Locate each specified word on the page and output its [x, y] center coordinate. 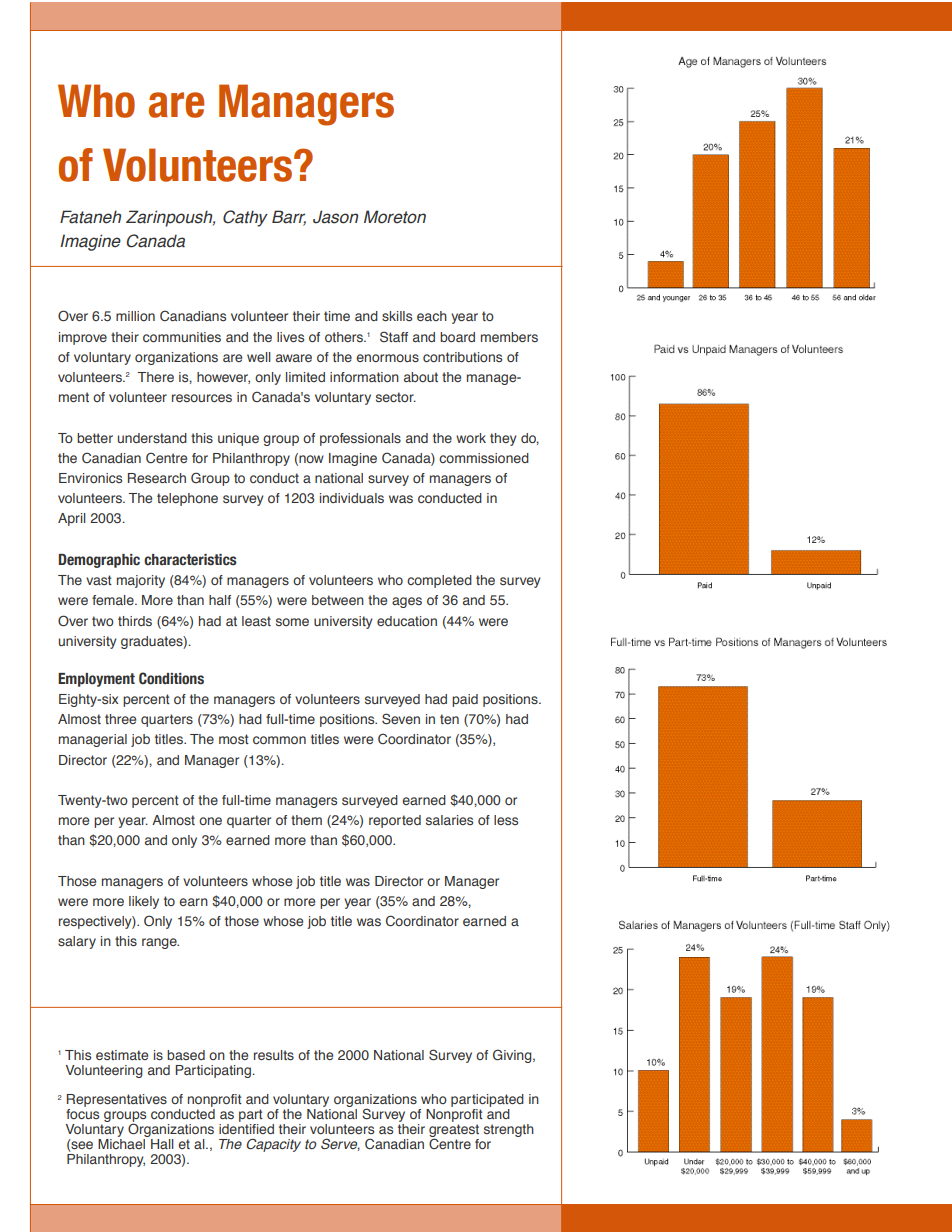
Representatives [117, 1102]
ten [449, 719]
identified [246, 1129]
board [457, 337]
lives [290, 337]
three [120, 719]
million [135, 316]
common [279, 740]
